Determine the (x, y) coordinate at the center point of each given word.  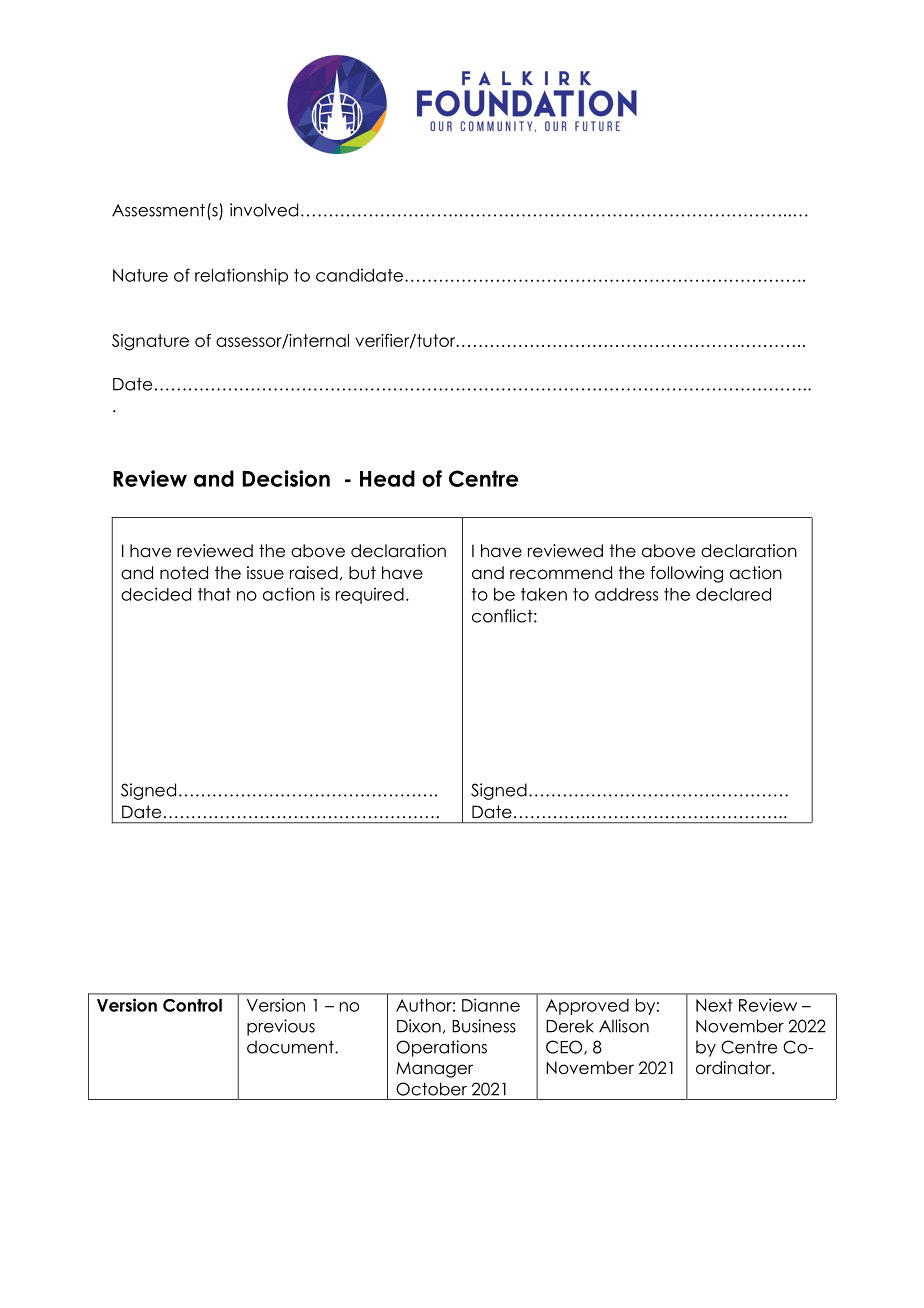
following (686, 574)
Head (387, 478)
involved (264, 210)
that (214, 594)
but (362, 573)
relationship (241, 276)
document (291, 1047)
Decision (286, 478)
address (626, 594)
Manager (434, 1070)
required (370, 595)
